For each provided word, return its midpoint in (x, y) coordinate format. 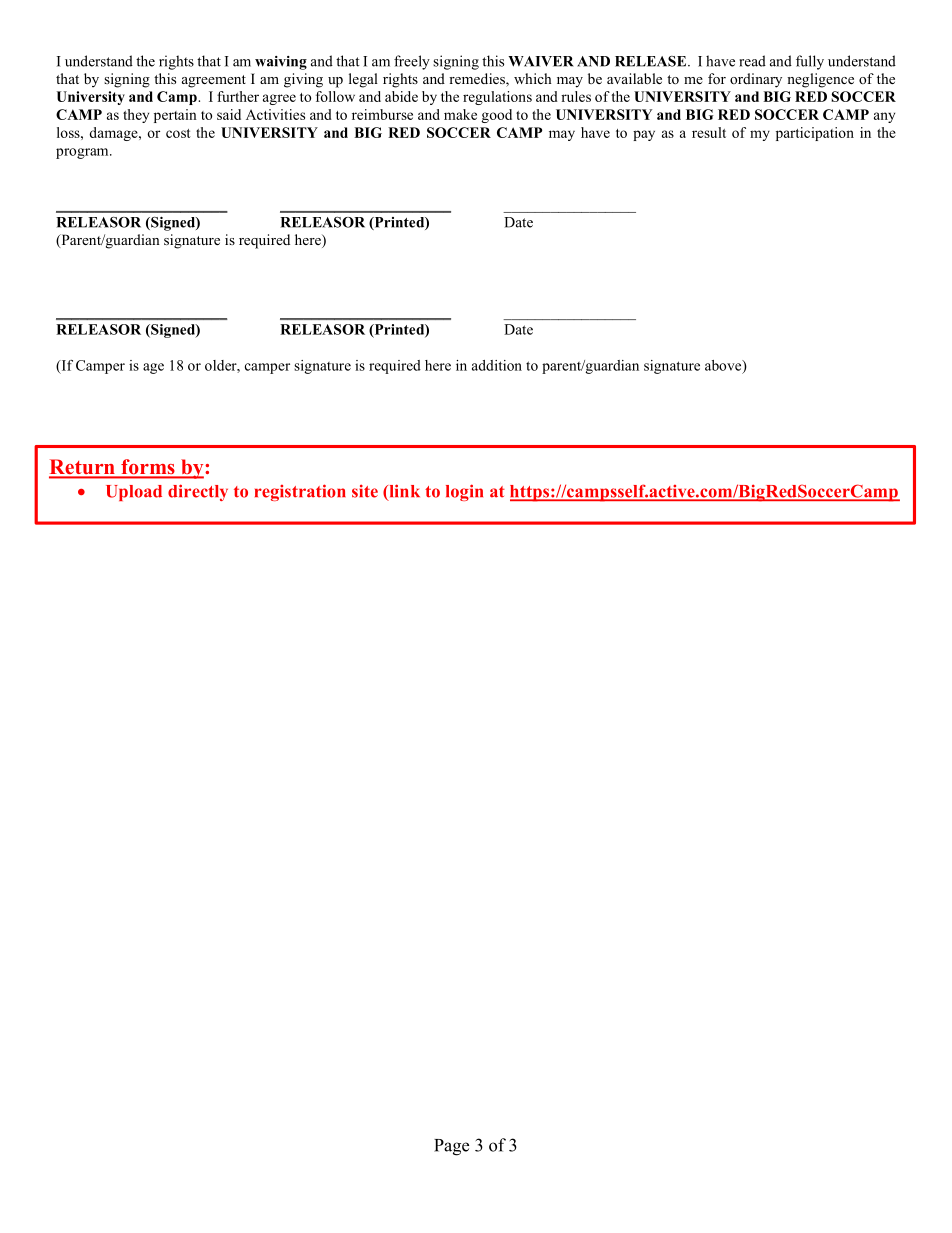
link (403, 492)
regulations (497, 98)
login (464, 492)
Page (451, 1147)
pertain (175, 116)
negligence (820, 80)
